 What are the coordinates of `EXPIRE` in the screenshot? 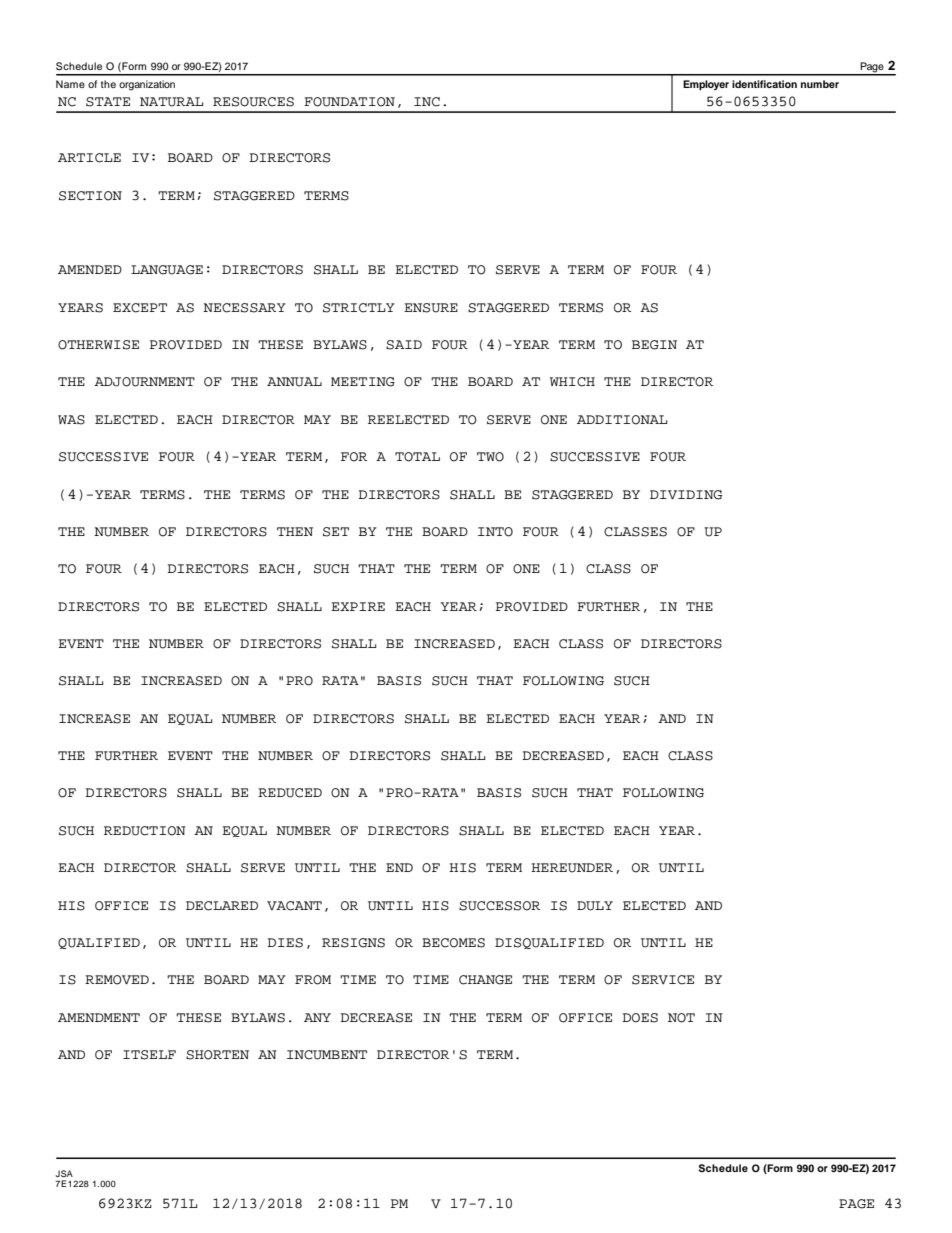 It's located at (358, 606).
